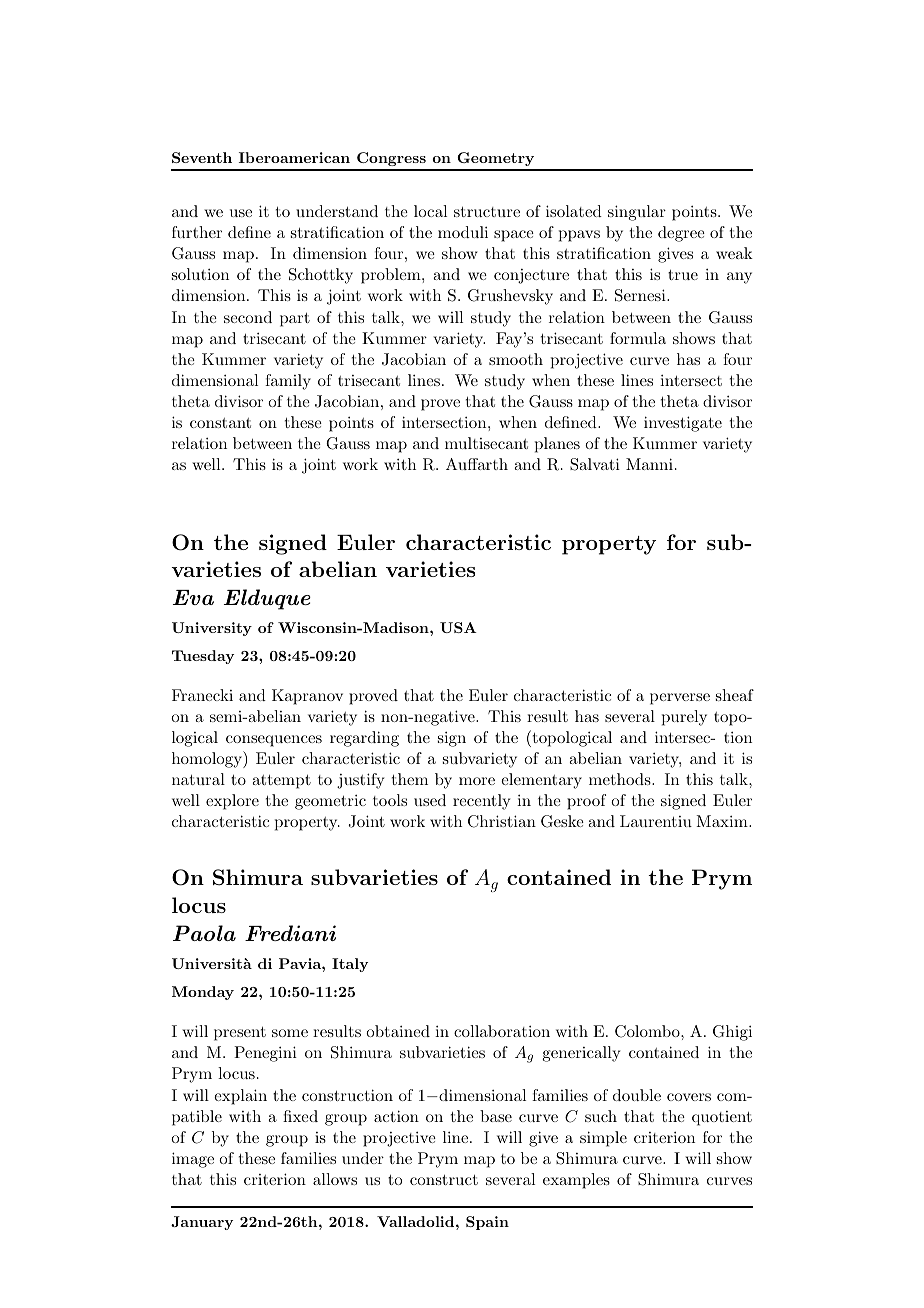 This image has height=1308, width=924. I want to click on obtained, so click(398, 1031).
